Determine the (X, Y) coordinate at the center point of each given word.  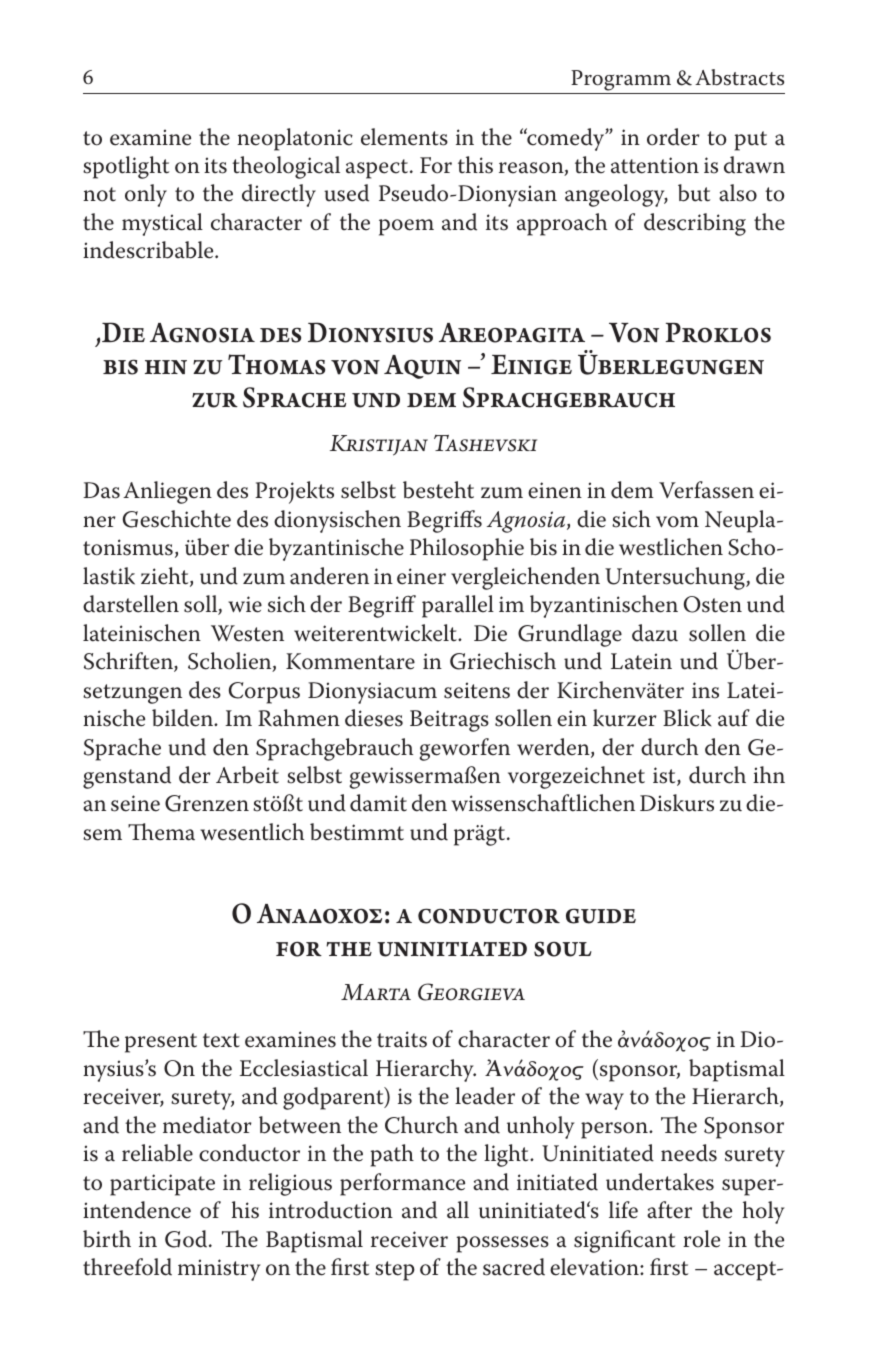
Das (101, 490)
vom (677, 522)
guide (601, 916)
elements (404, 137)
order (673, 137)
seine (135, 803)
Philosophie (467, 549)
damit (378, 803)
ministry (219, 1270)
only (146, 195)
